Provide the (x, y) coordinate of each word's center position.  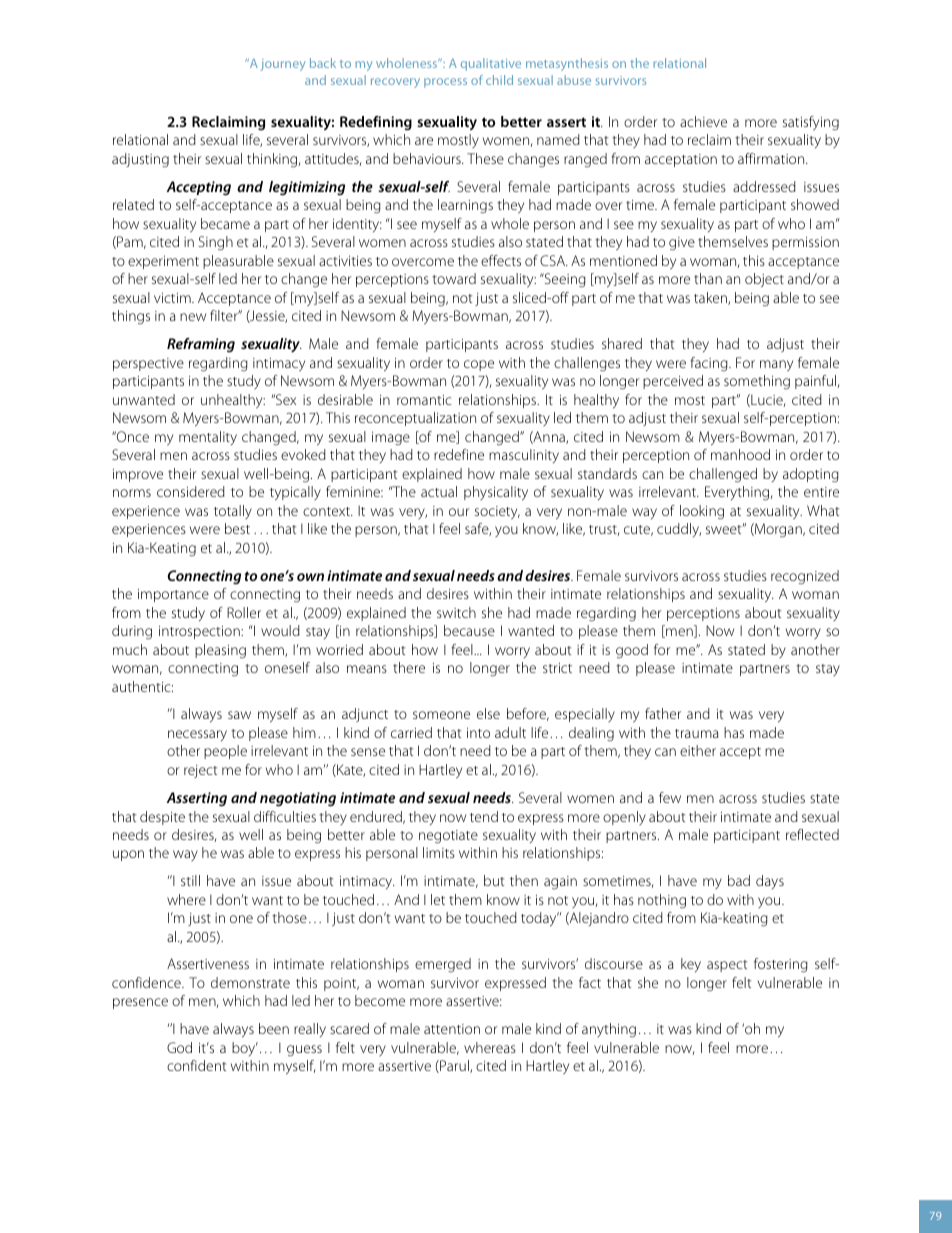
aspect (727, 966)
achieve (703, 121)
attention (452, 1029)
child (499, 80)
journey (282, 65)
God (179, 1047)
